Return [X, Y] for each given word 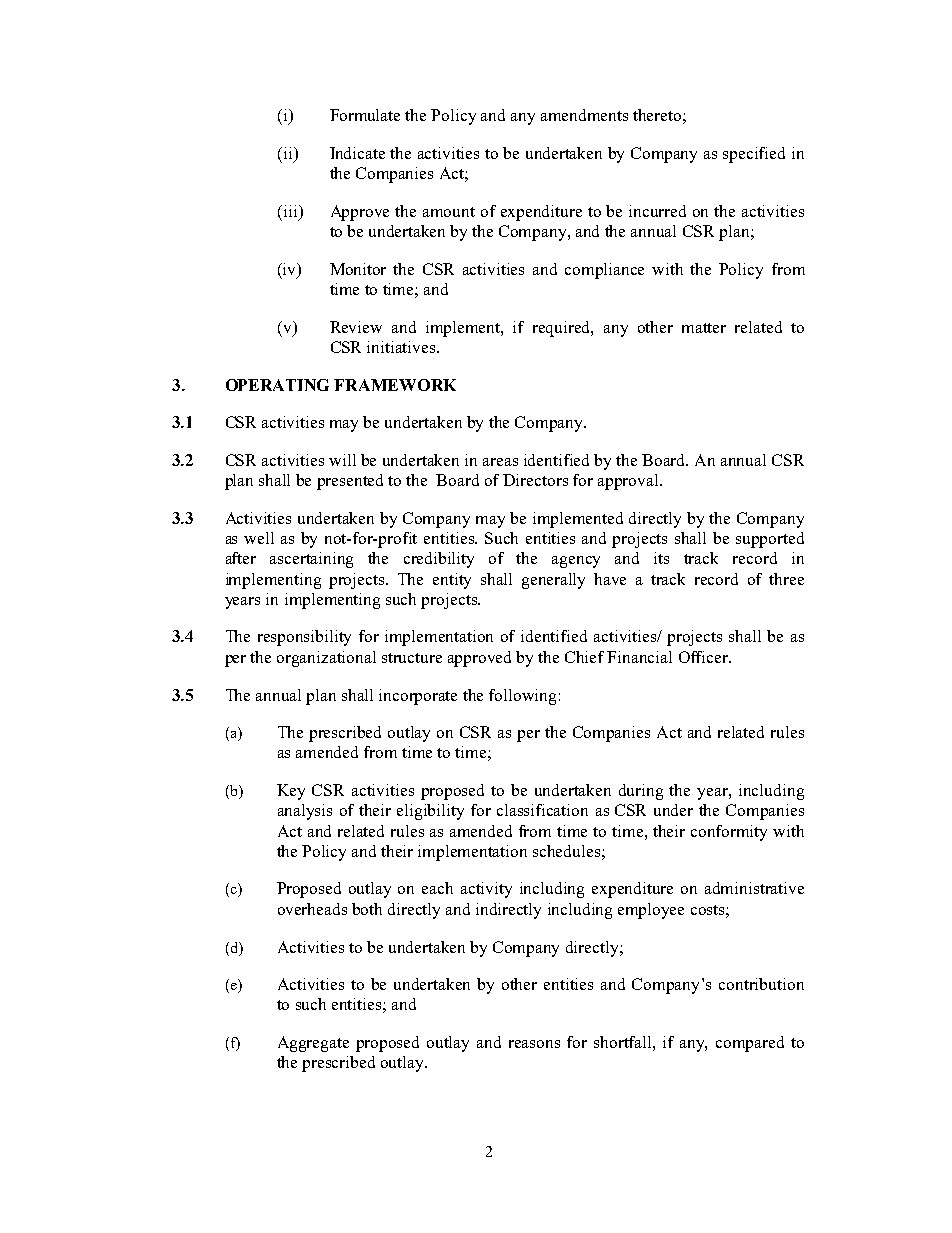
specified [754, 155]
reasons [534, 1044]
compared [750, 1044]
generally [553, 581]
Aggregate [313, 1044]
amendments [584, 115]
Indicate [357, 153]
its [661, 558]
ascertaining [311, 560]
